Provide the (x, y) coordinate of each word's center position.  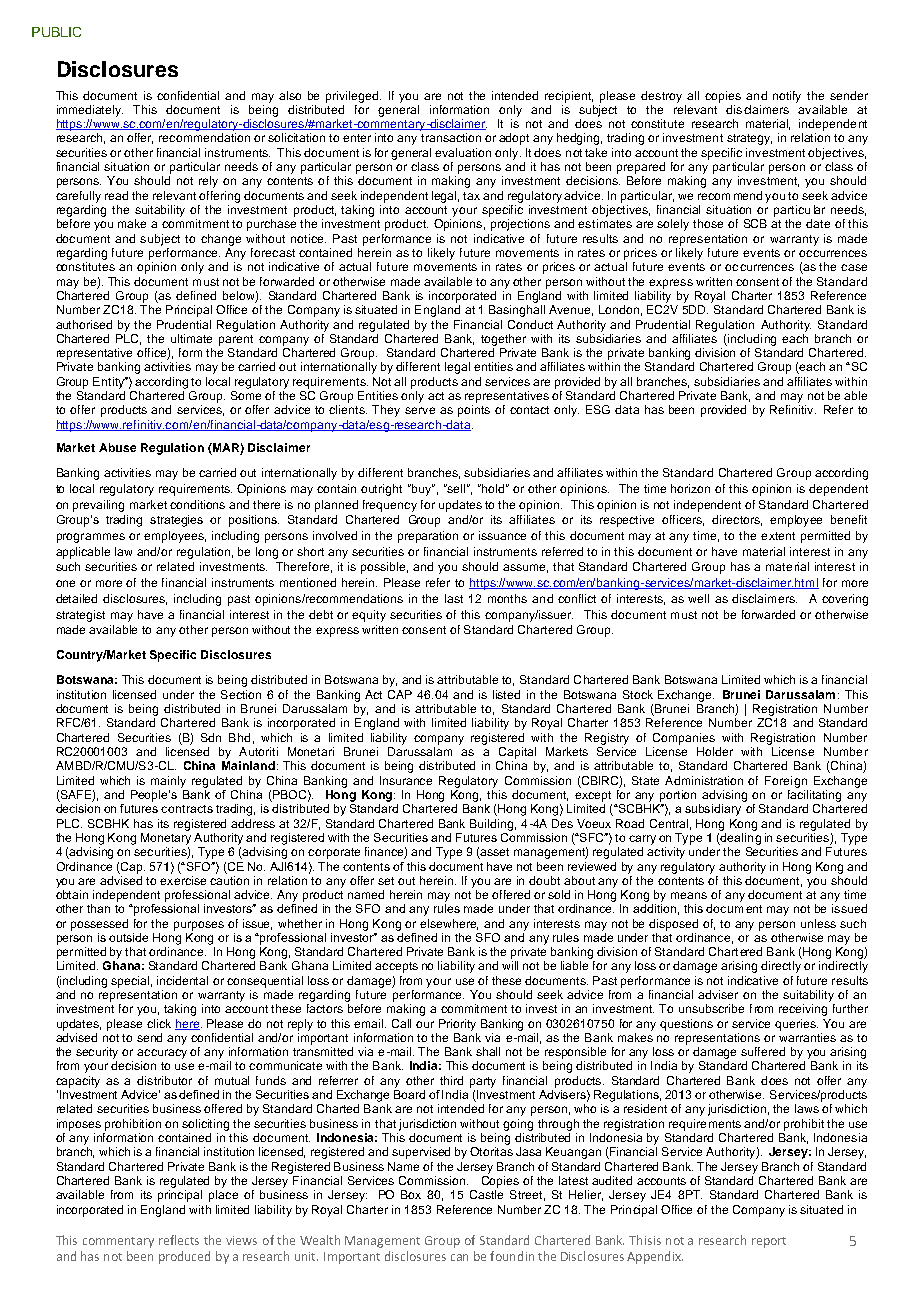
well (698, 598)
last (454, 598)
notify (787, 97)
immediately (90, 111)
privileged (353, 97)
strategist (80, 616)
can (459, 1257)
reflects (179, 1240)
